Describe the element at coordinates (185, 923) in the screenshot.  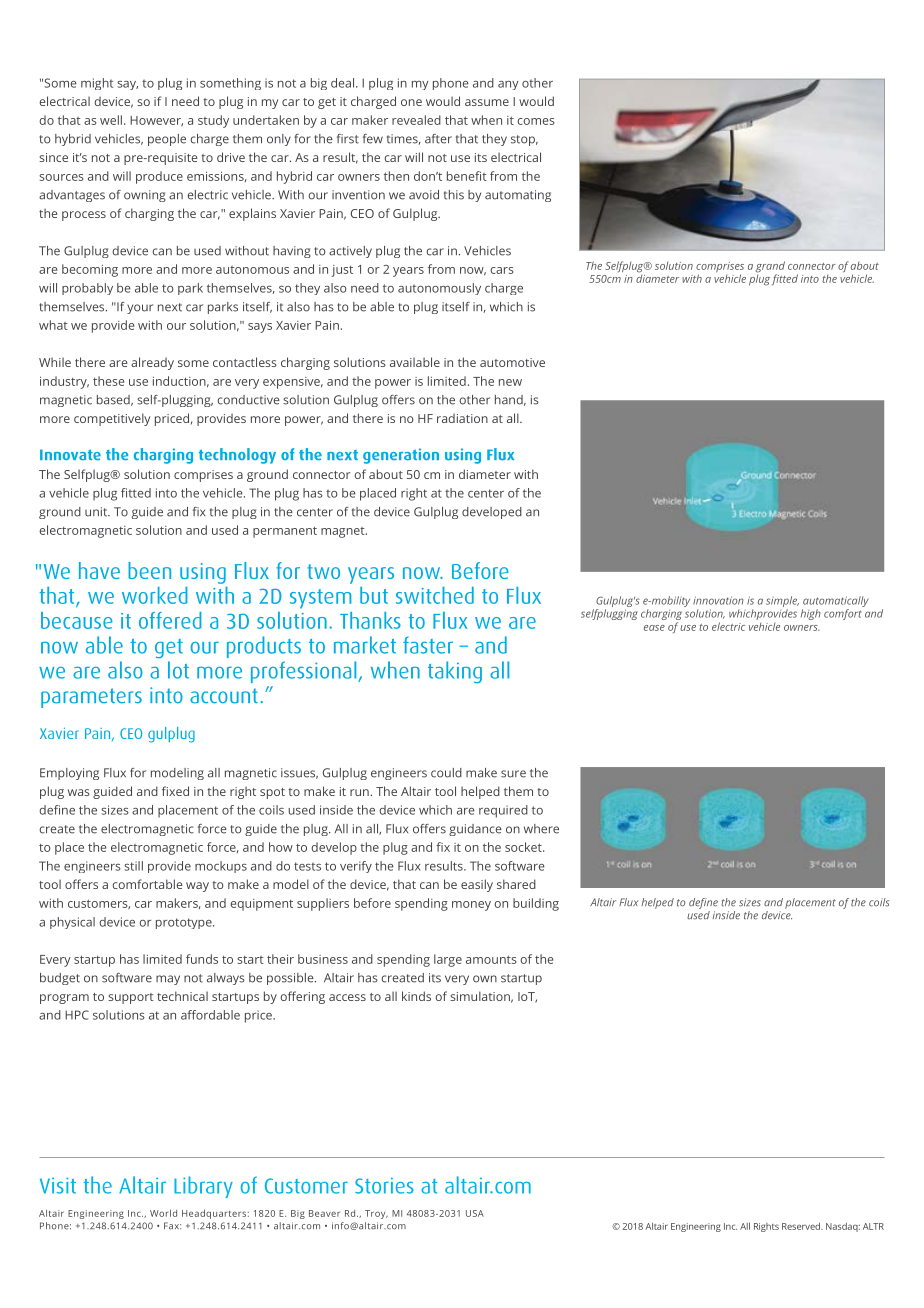
I see `prototype` at that location.
